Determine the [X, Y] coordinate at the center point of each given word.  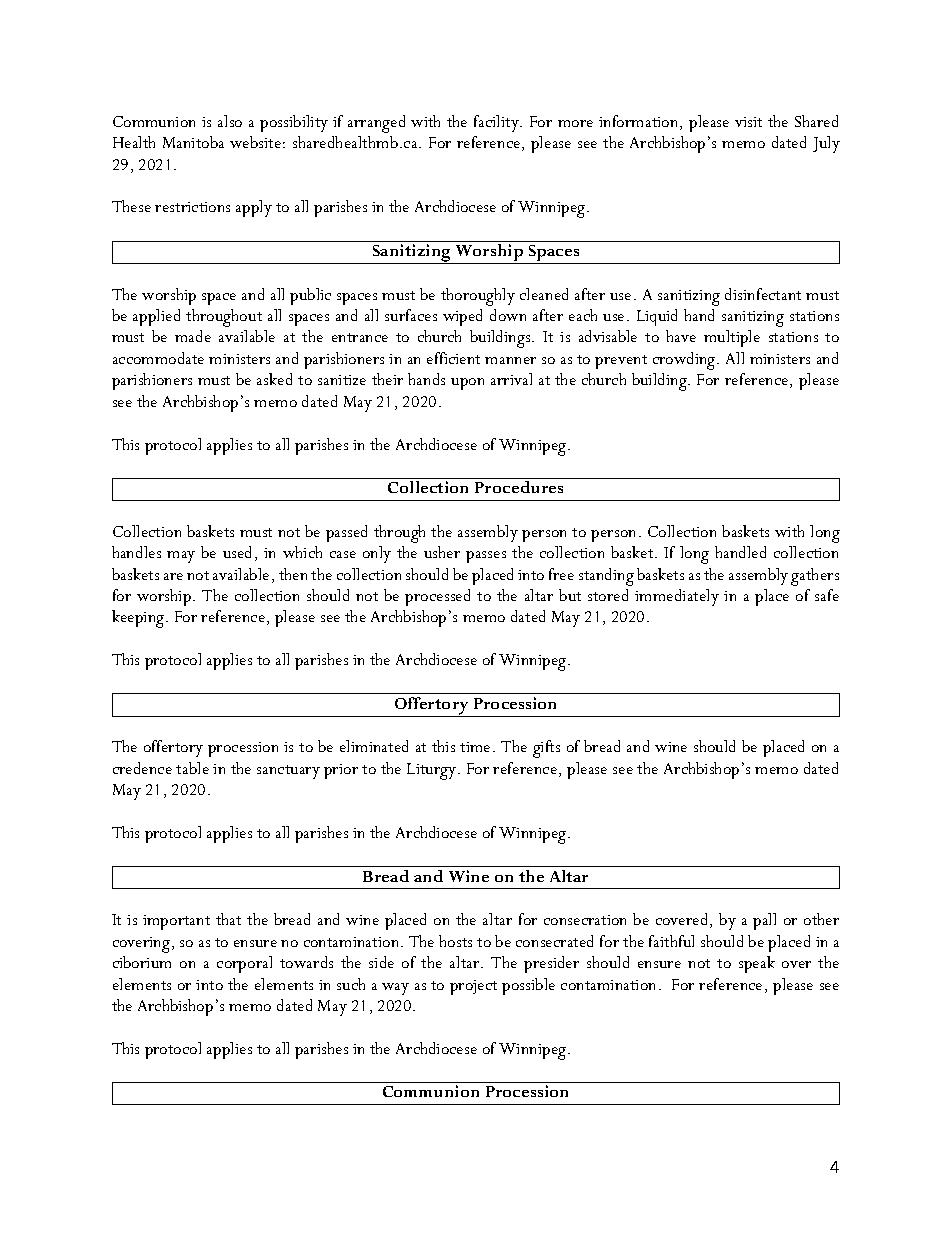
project [473, 987]
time [475, 747]
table [192, 768]
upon [467, 384]
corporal [244, 964]
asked [274, 379]
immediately [677, 597]
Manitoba [193, 142]
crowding [685, 361]
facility [497, 123]
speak [757, 964]
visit [748, 122]
